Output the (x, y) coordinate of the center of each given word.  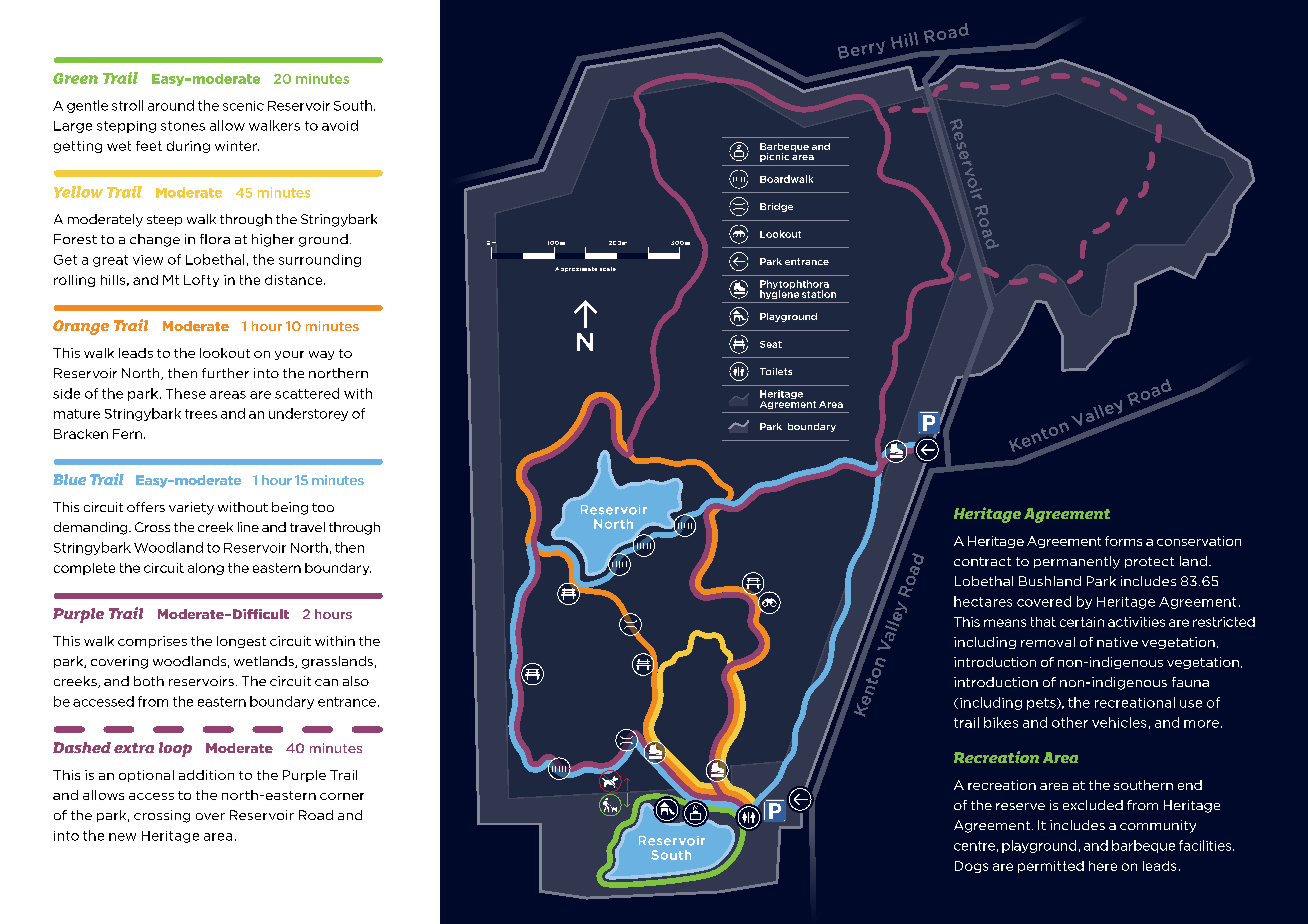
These (186, 393)
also (356, 681)
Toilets (776, 371)
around (171, 105)
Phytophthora (794, 286)
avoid (340, 125)
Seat (771, 344)
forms (1123, 541)
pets (1042, 704)
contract (982, 561)
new (122, 837)
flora (215, 239)
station (819, 294)
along (206, 569)
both (149, 681)
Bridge (776, 207)
